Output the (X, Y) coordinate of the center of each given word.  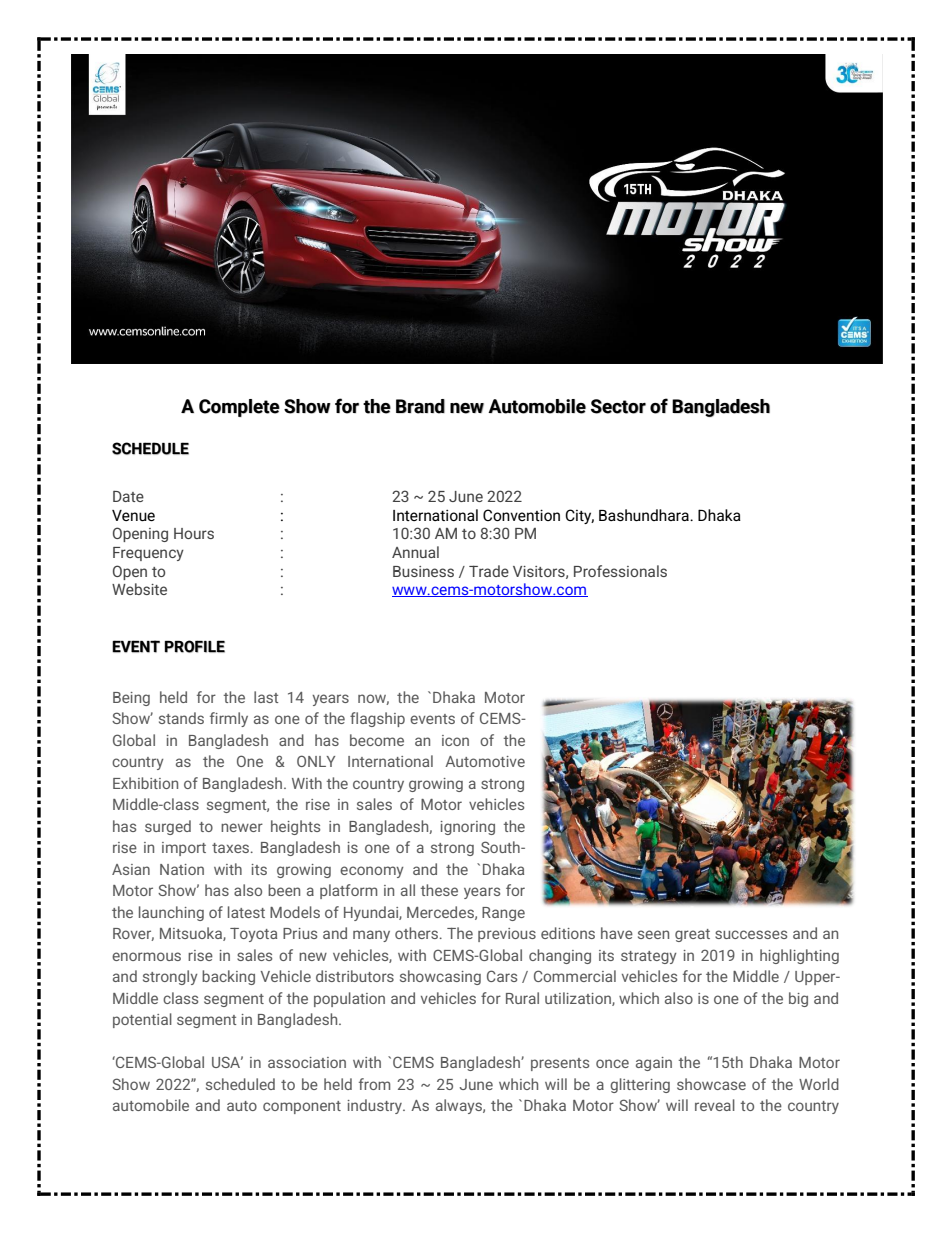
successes (751, 934)
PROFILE (195, 646)
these (439, 890)
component (302, 1107)
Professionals (620, 571)
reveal (715, 1105)
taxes (232, 848)
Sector (618, 406)
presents (560, 1064)
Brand (420, 406)
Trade (489, 571)
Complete (239, 408)
